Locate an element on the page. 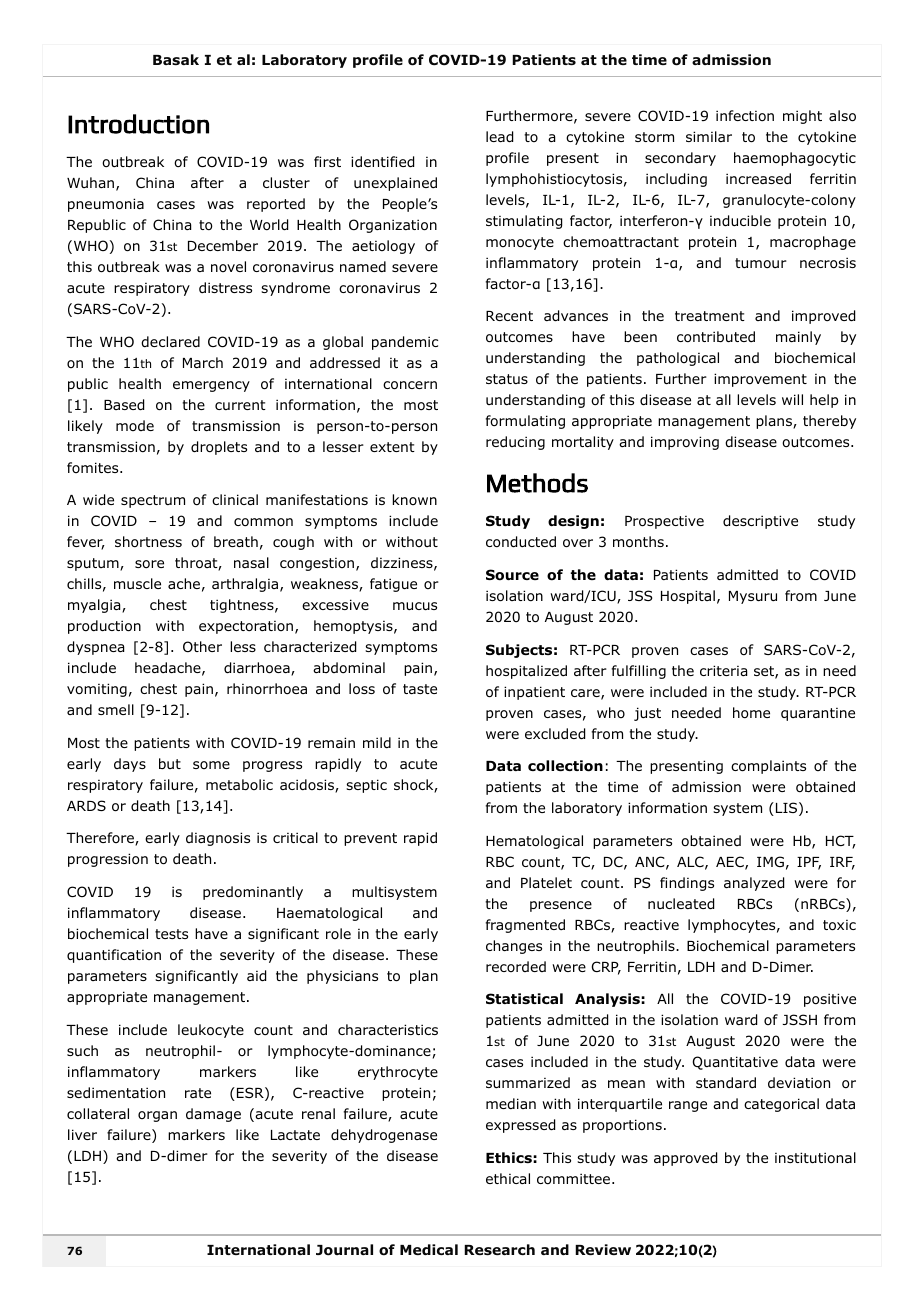 The image size is (924, 1308). increased is located at coordinates (758, 178).
